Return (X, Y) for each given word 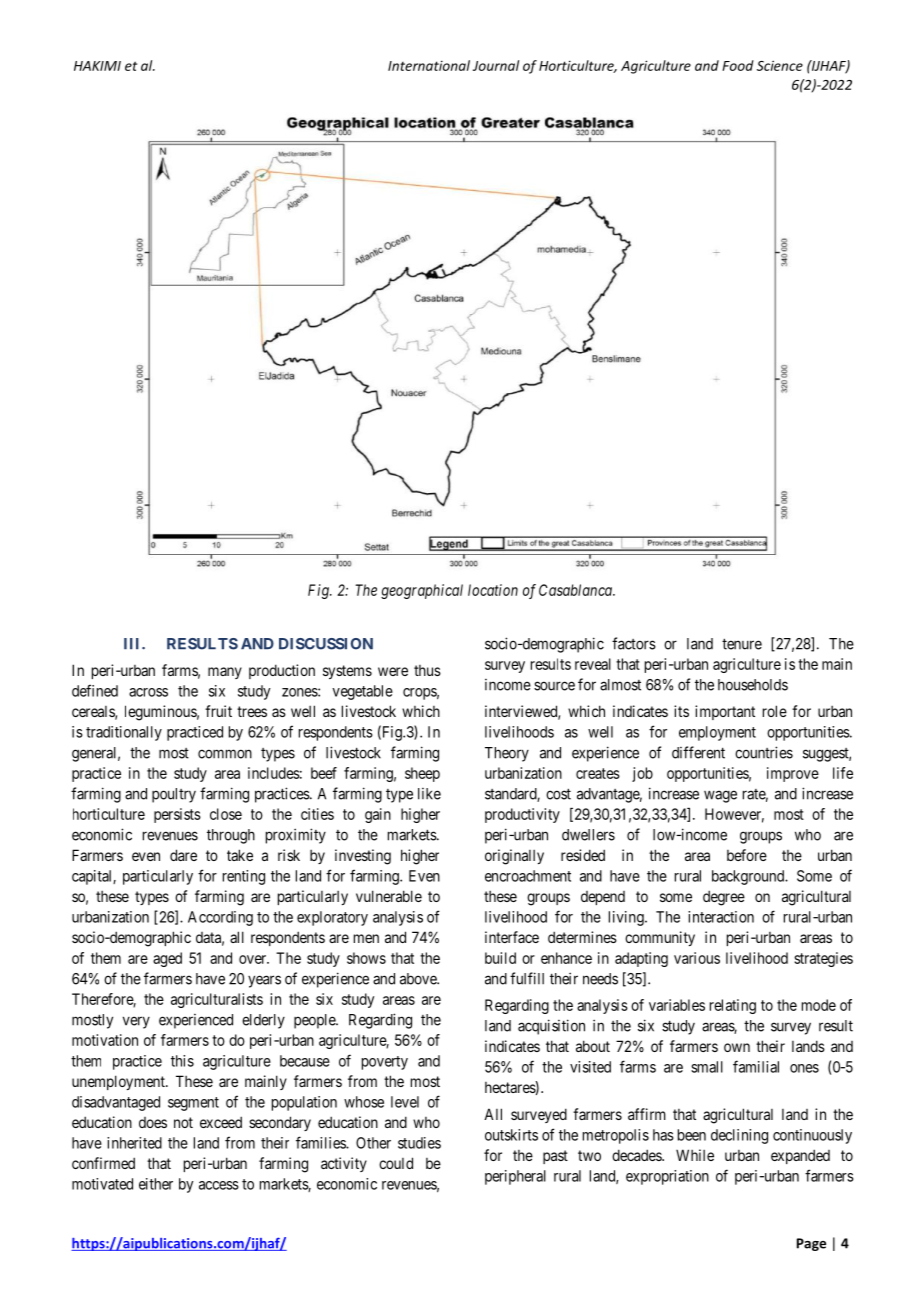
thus (427, 670)
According (220, 918)
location (493, 590)
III (133, 643)
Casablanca (576, 590)
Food (738, 65)
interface (512, 937)
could (396, 1163)
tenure (742, 644)
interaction (721, 917)
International (429, 65)
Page (811, 1244)
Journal (496, 65)
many (225, 673)
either (156, 1184)
